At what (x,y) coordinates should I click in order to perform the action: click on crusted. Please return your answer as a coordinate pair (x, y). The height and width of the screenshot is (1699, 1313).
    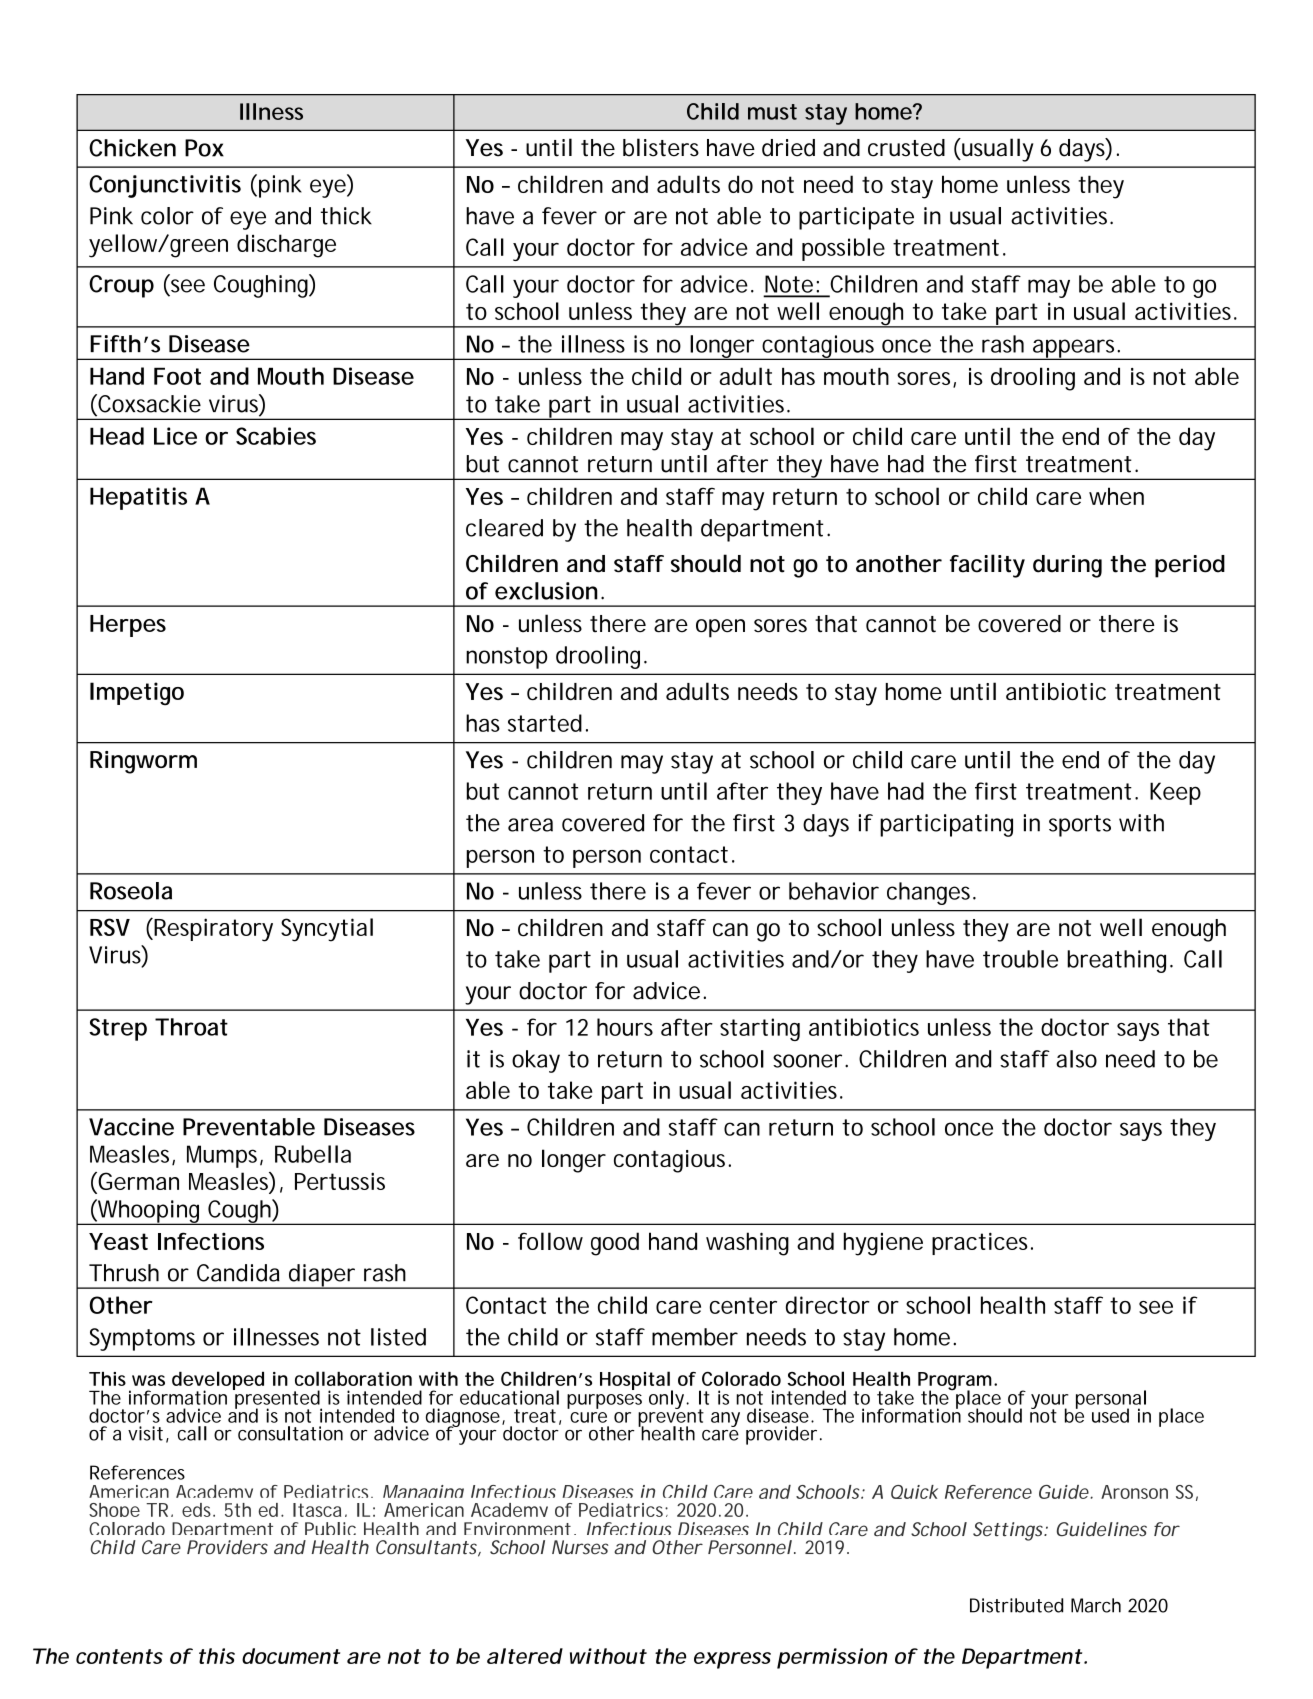
    Looking at the image, I should click on (906, 148).
